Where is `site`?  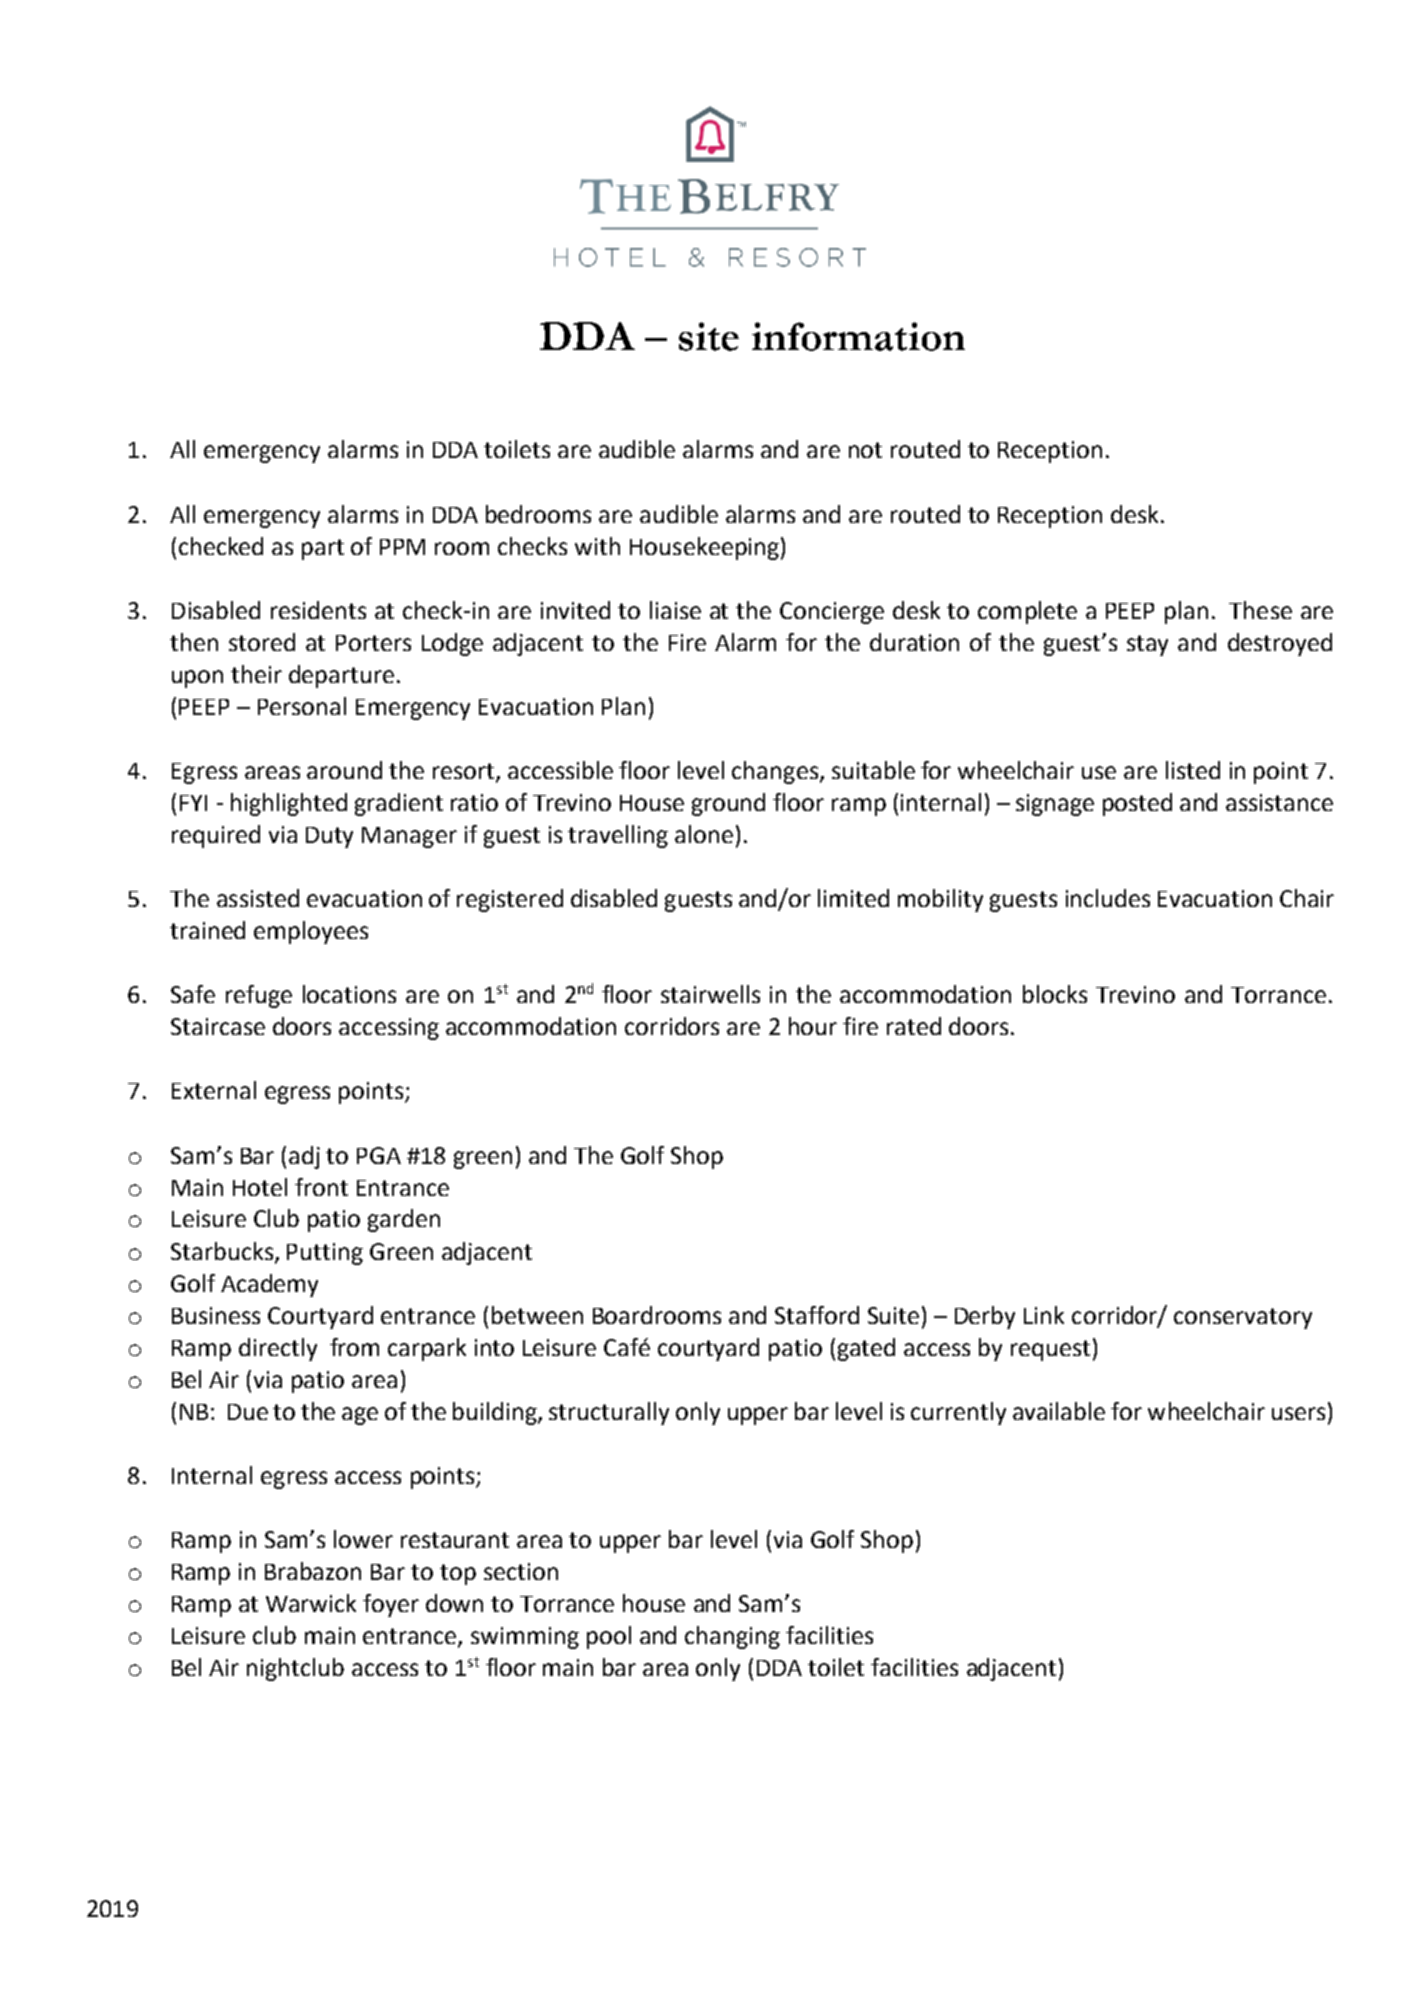
site is located at coordinates (709, 336).
